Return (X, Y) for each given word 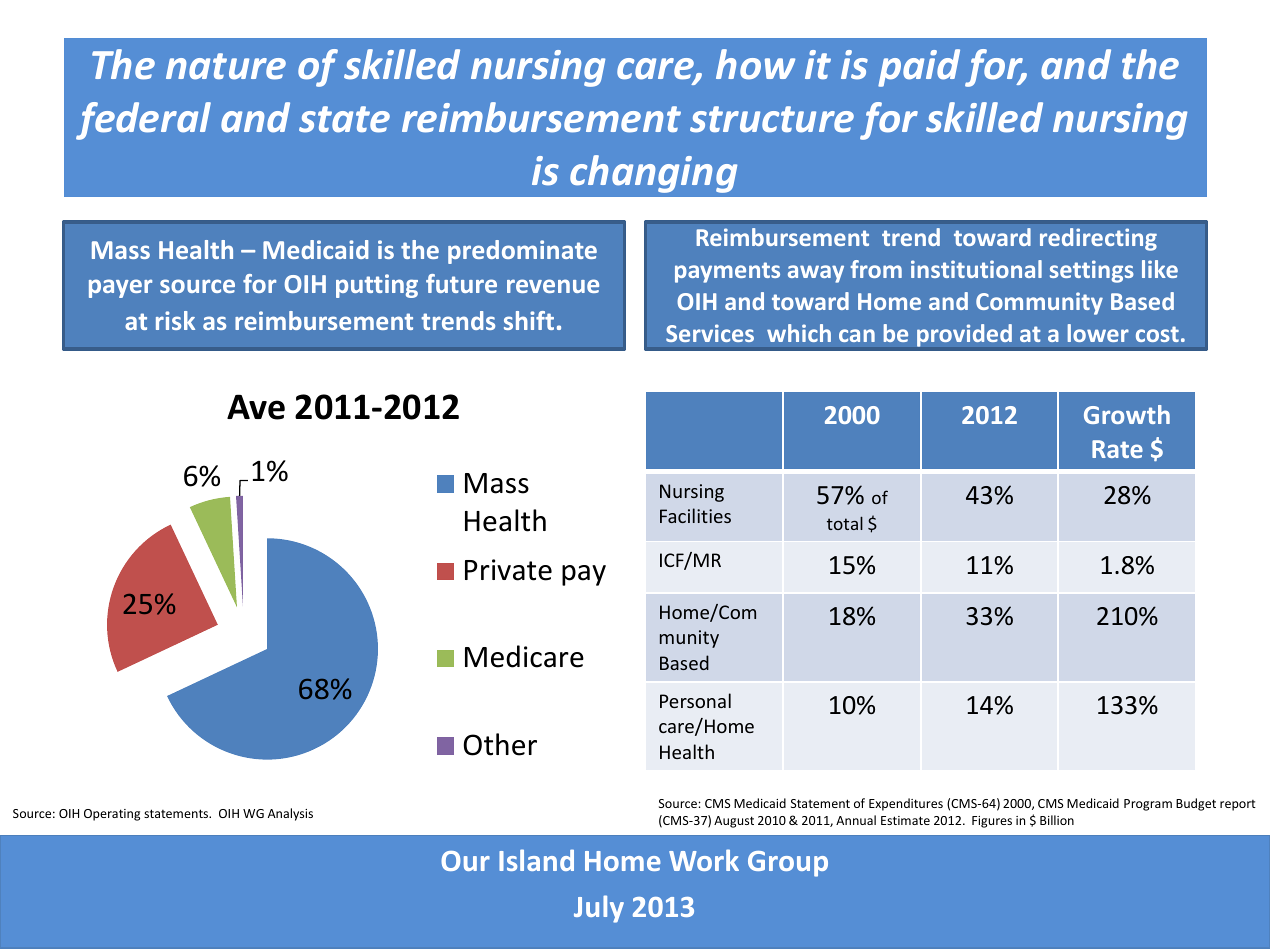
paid (919, 68)
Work (704, 860)
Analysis (290, 814)
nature (226, 66)
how (755, 64)
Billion (1057, 820)
